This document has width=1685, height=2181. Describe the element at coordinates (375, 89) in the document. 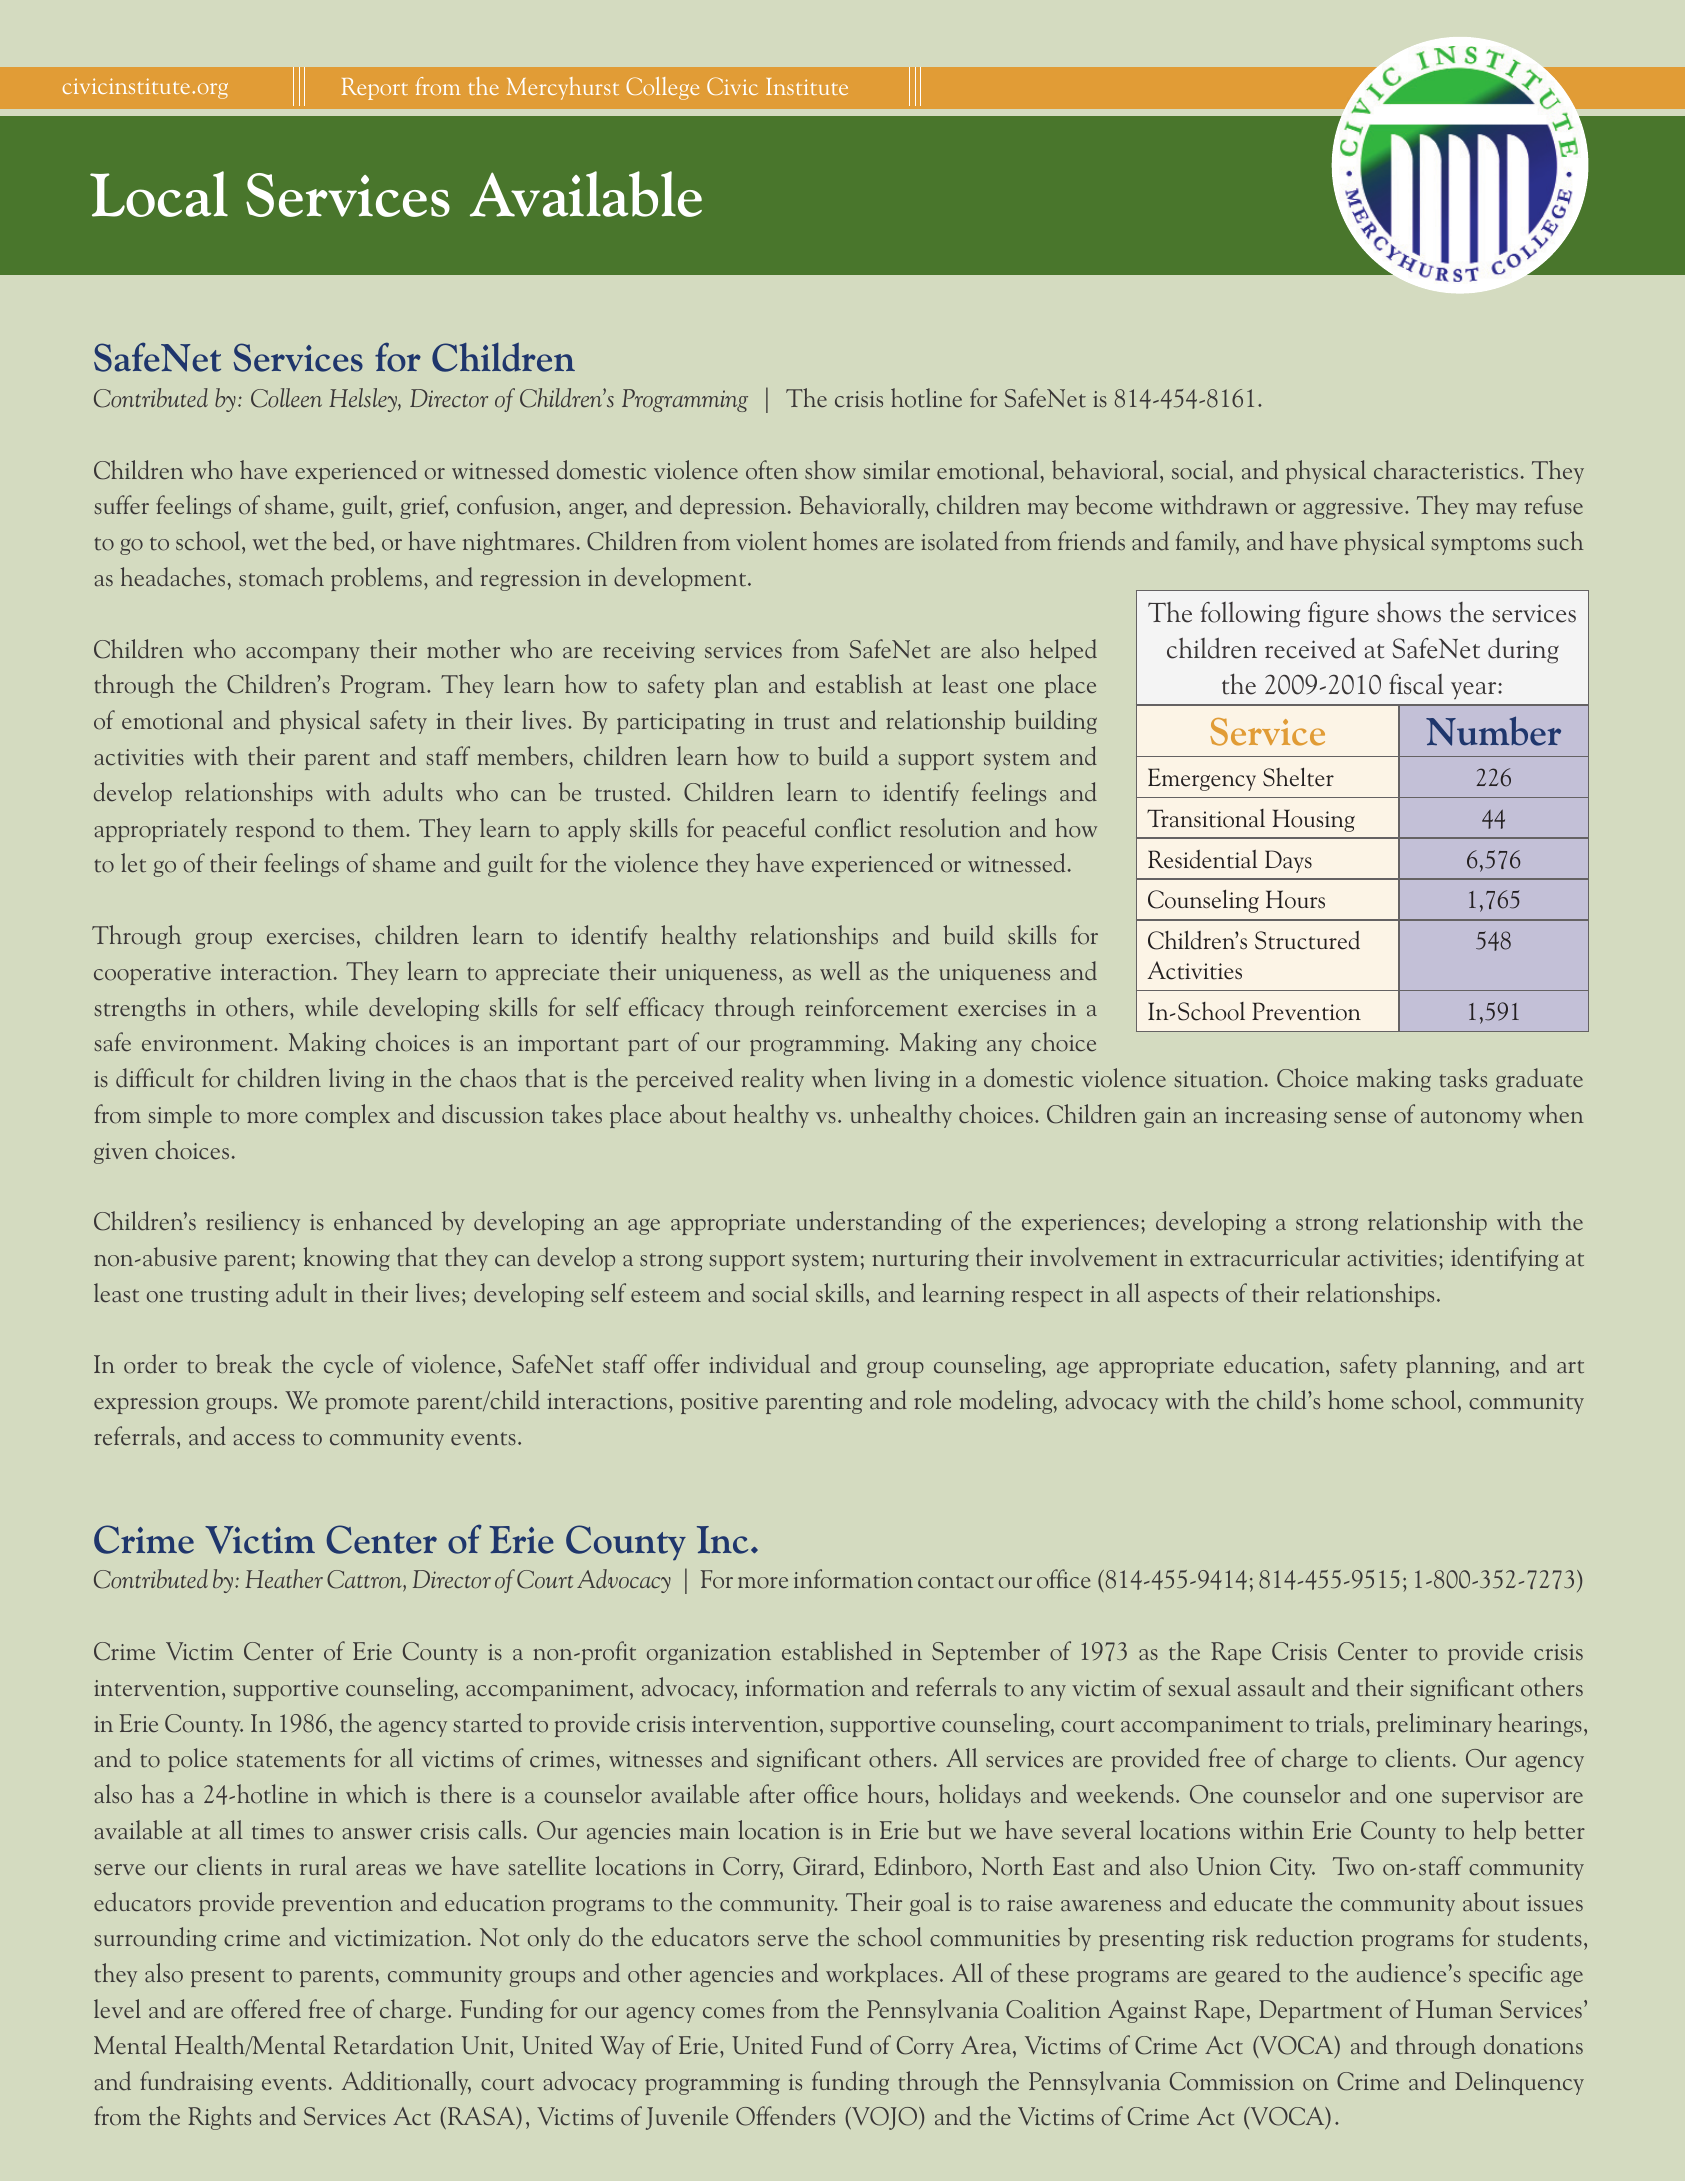

I see `Report` at that location.
